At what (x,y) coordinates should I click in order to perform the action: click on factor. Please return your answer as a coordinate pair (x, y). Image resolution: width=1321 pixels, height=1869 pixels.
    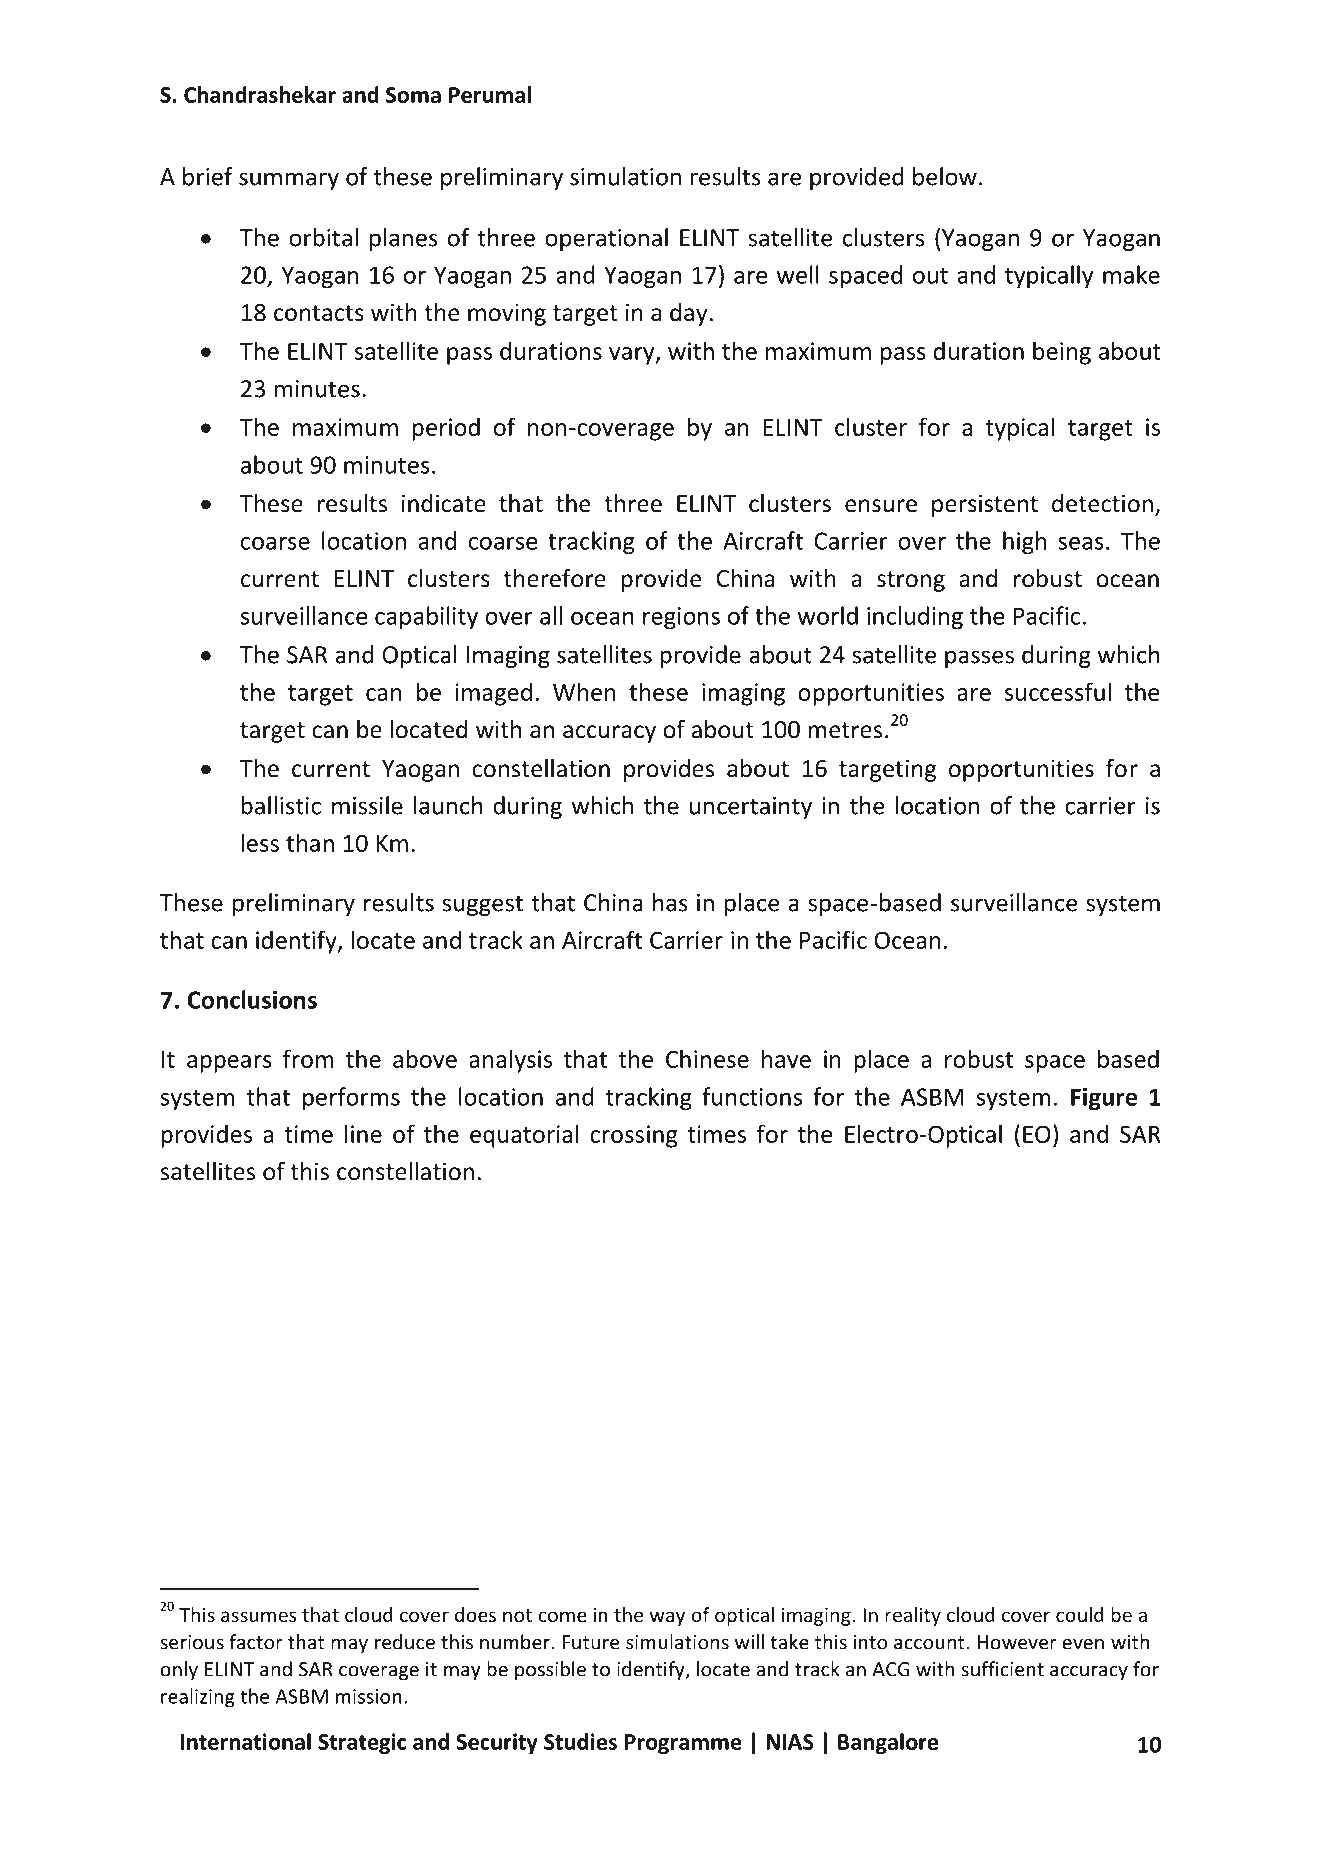
    Looking at the image, I should click on (256, 1642).
